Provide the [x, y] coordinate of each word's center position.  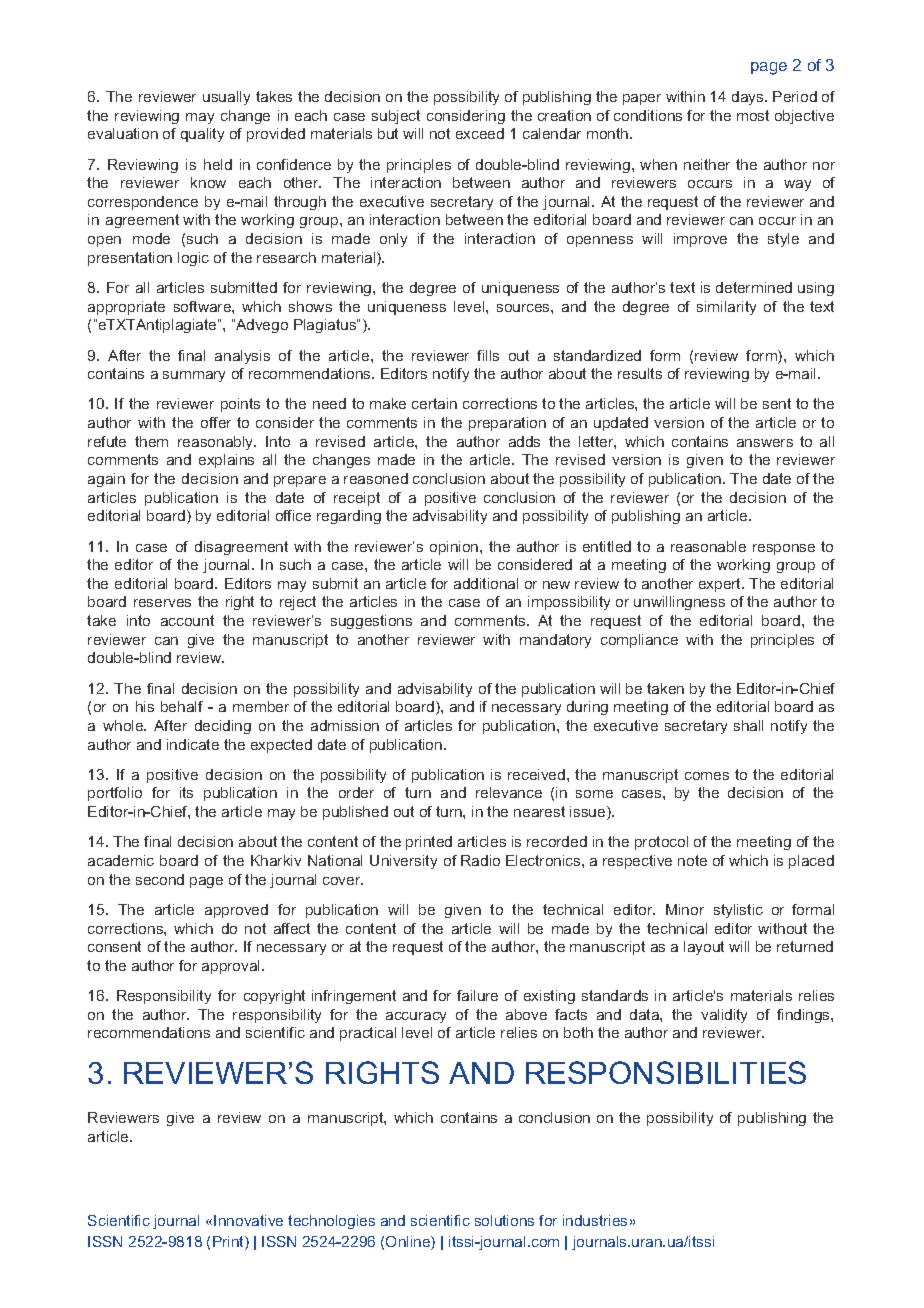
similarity [726, 308]
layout [704, 948]
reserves [162, 603]
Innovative [248, 1220]
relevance [509, 792]
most [753, 115]
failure [477, 995]
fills [488, 355]
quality [202, 135]
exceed [480, 133]
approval [232, 967]
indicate [193, 744]
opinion [455, 548]
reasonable [708, 546]
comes [707, 776]
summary [194, 376]
